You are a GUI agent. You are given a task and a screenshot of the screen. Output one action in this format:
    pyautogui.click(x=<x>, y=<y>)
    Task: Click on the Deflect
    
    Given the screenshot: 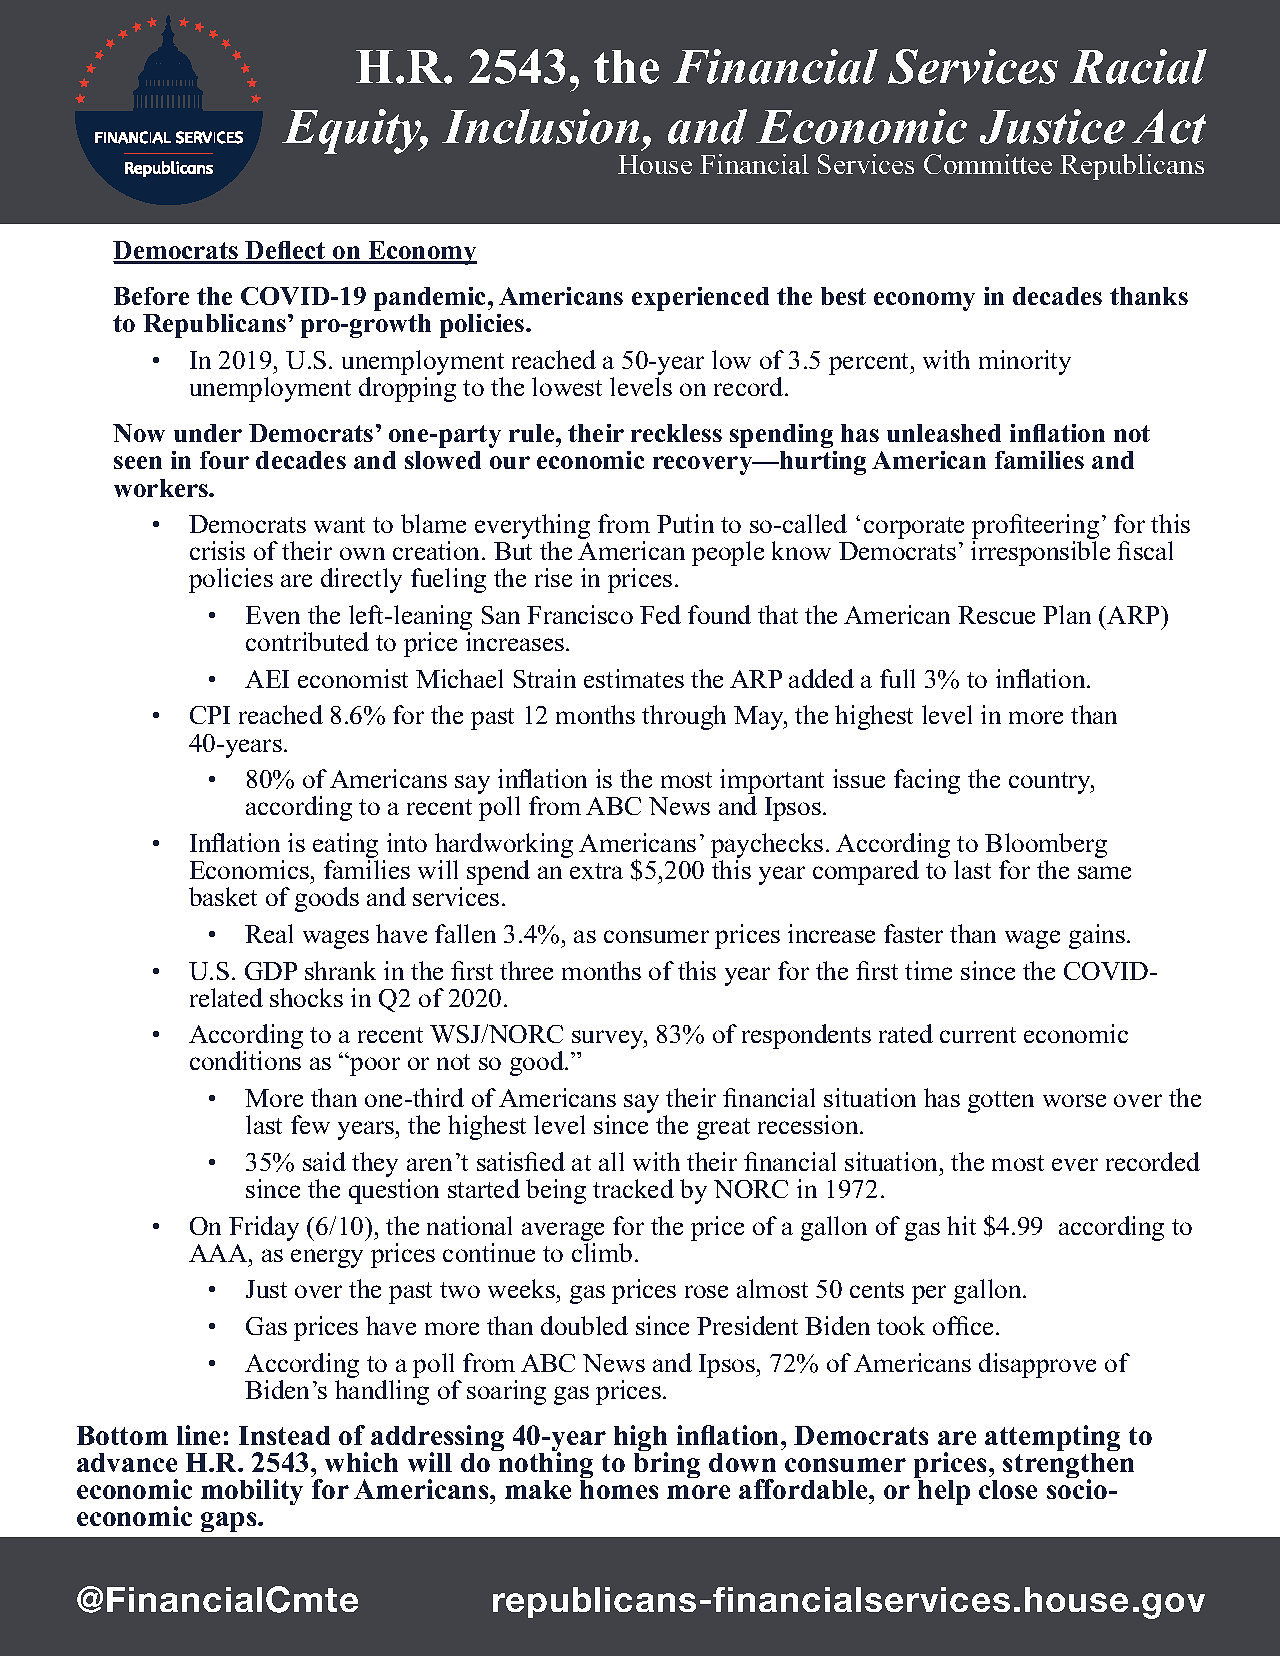 What is the action you would take?
    pyautogui.click(x=286, y=252)
